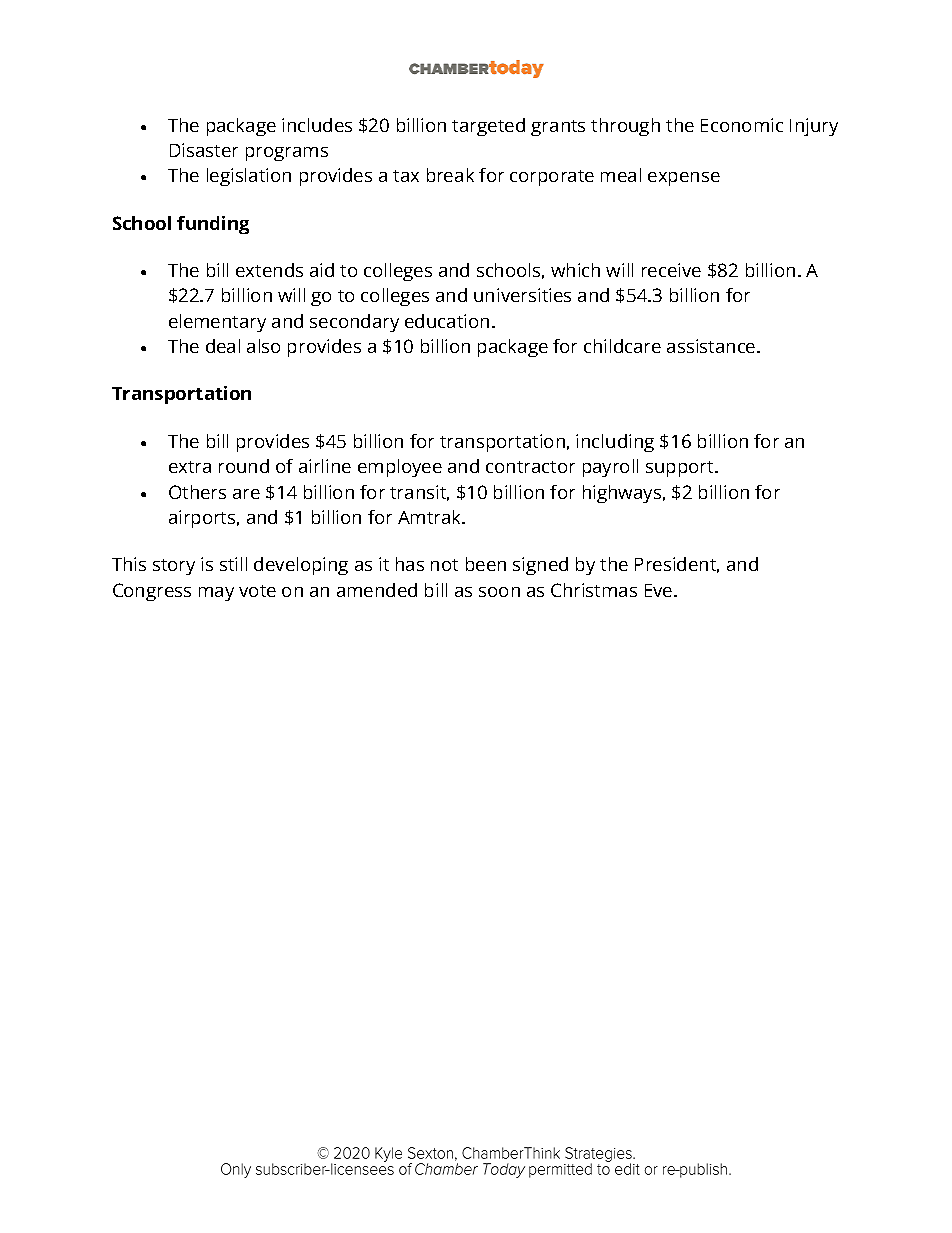 This page has height=1233, width=952. Describe the element at coordinates (488, 127) in the page. I see `targeted` at that location.
